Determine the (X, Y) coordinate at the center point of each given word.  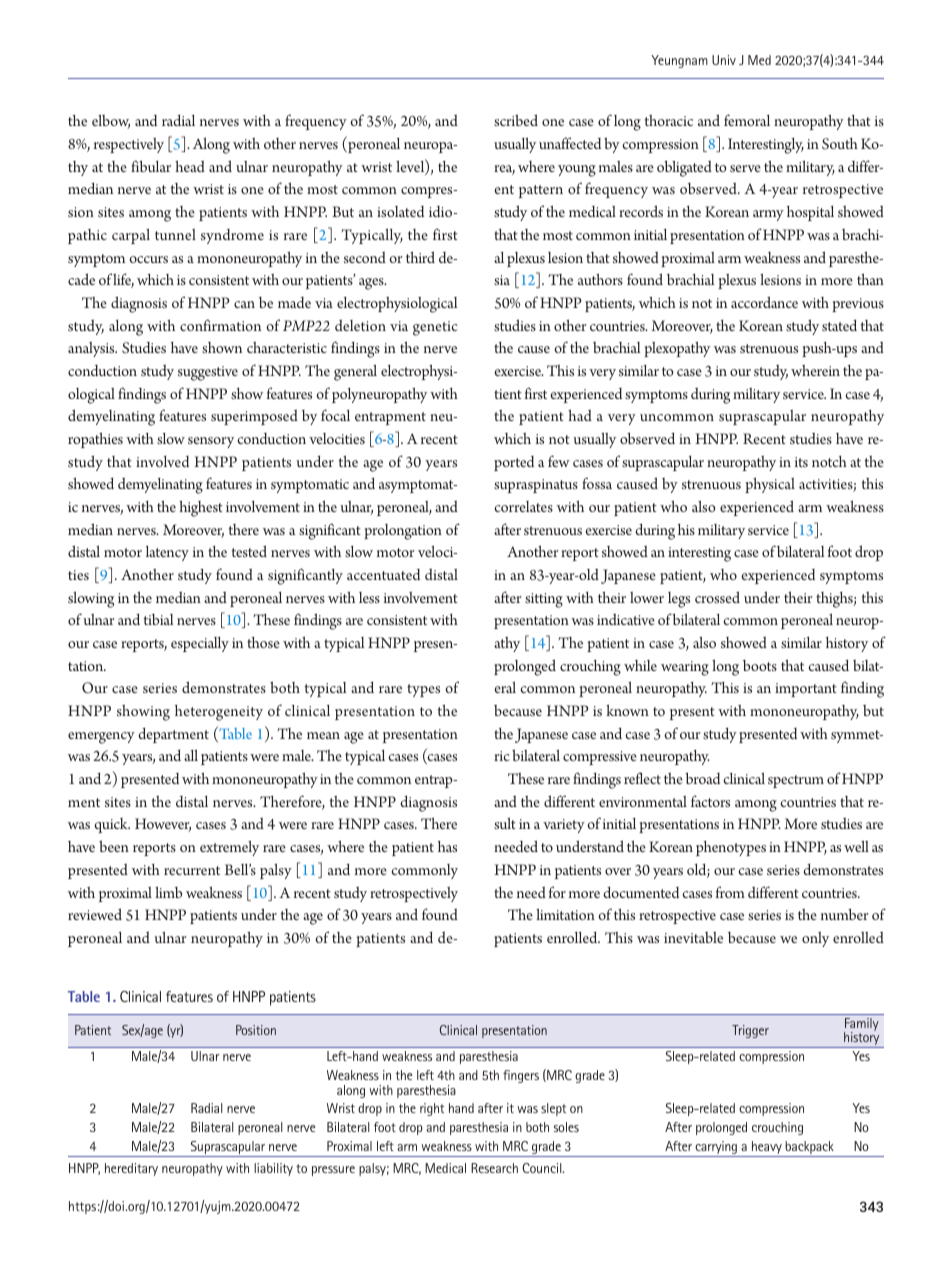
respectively (129, 145)
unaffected (570, 143)
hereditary (131, 1169)
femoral (747, 120)
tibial (158, 619)
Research (494, 1168)
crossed (717, 597)
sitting (544, 600)
